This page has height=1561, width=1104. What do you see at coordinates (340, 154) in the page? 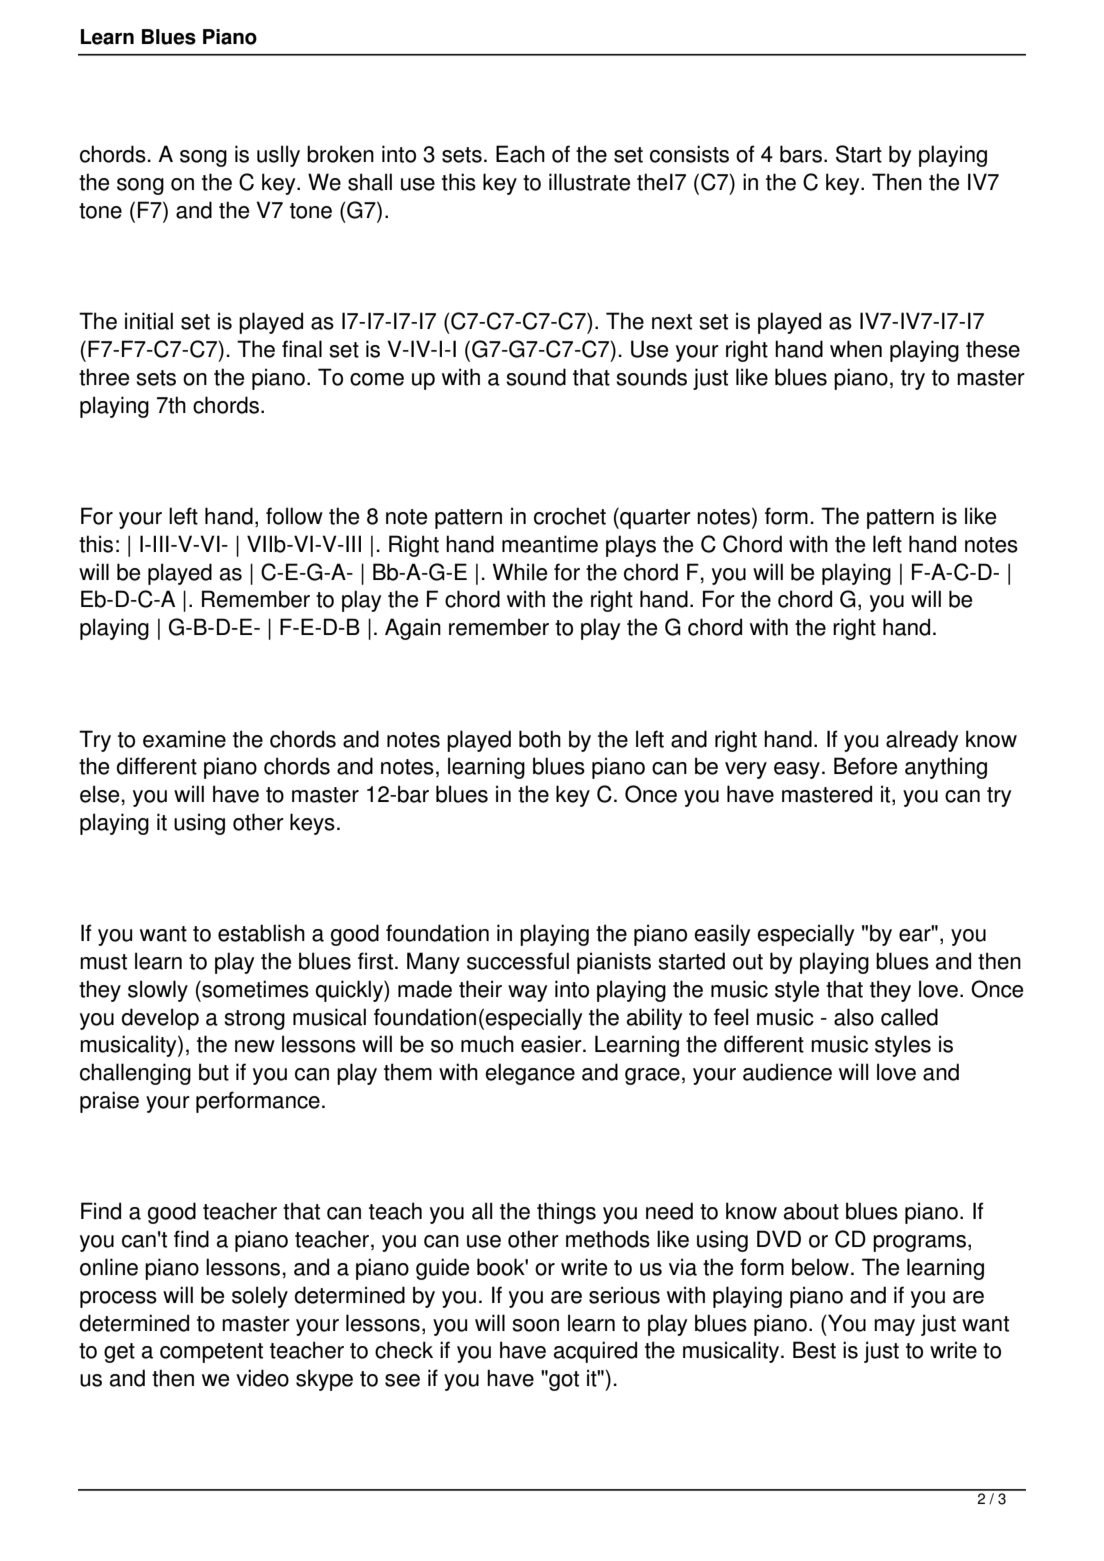
I see `broken` at bounding box center [340, 154].
